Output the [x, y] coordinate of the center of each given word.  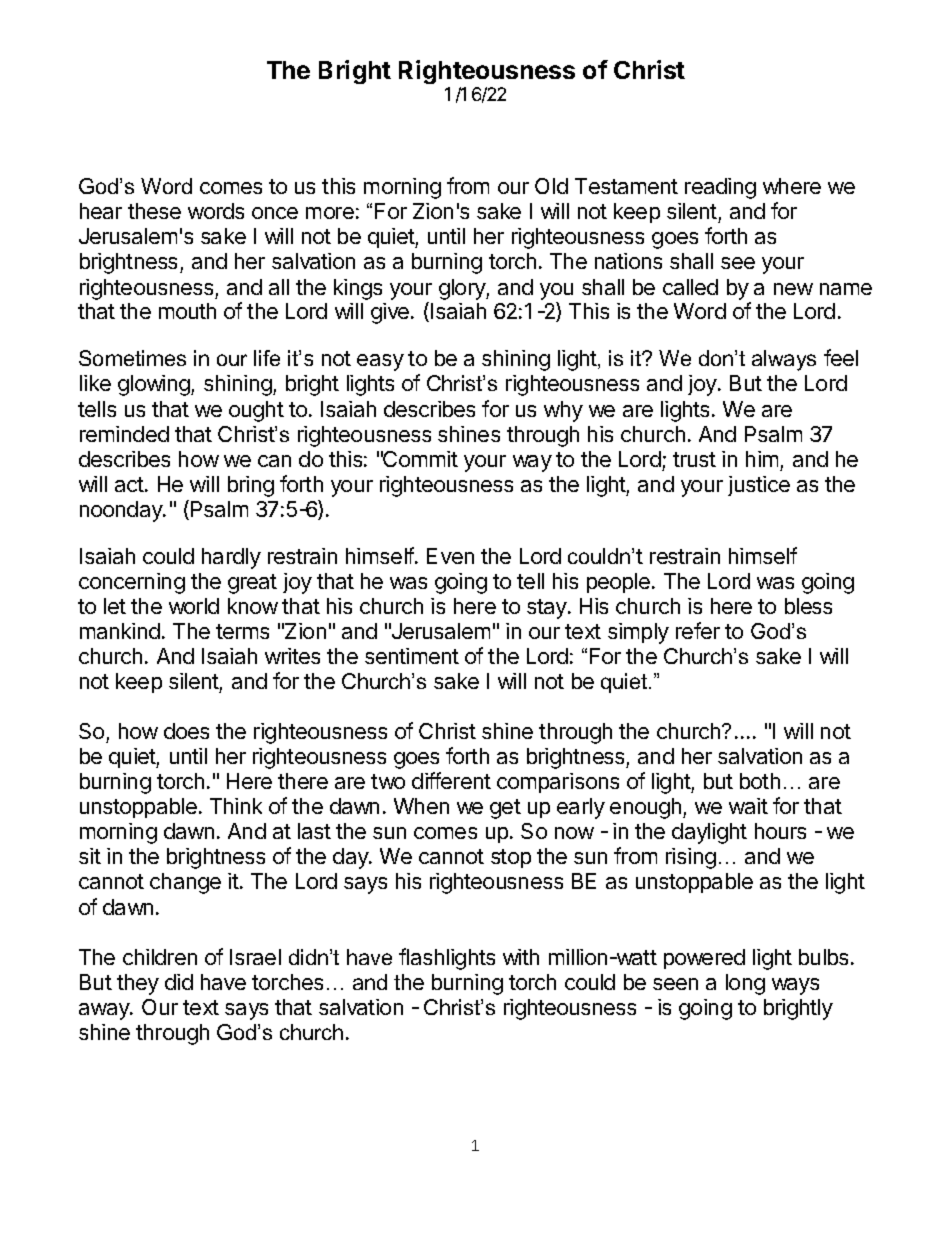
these [154, 211]
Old [551, 186]
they [138, 984]
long [745, 984]
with [521, 957]
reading [720, 188]
